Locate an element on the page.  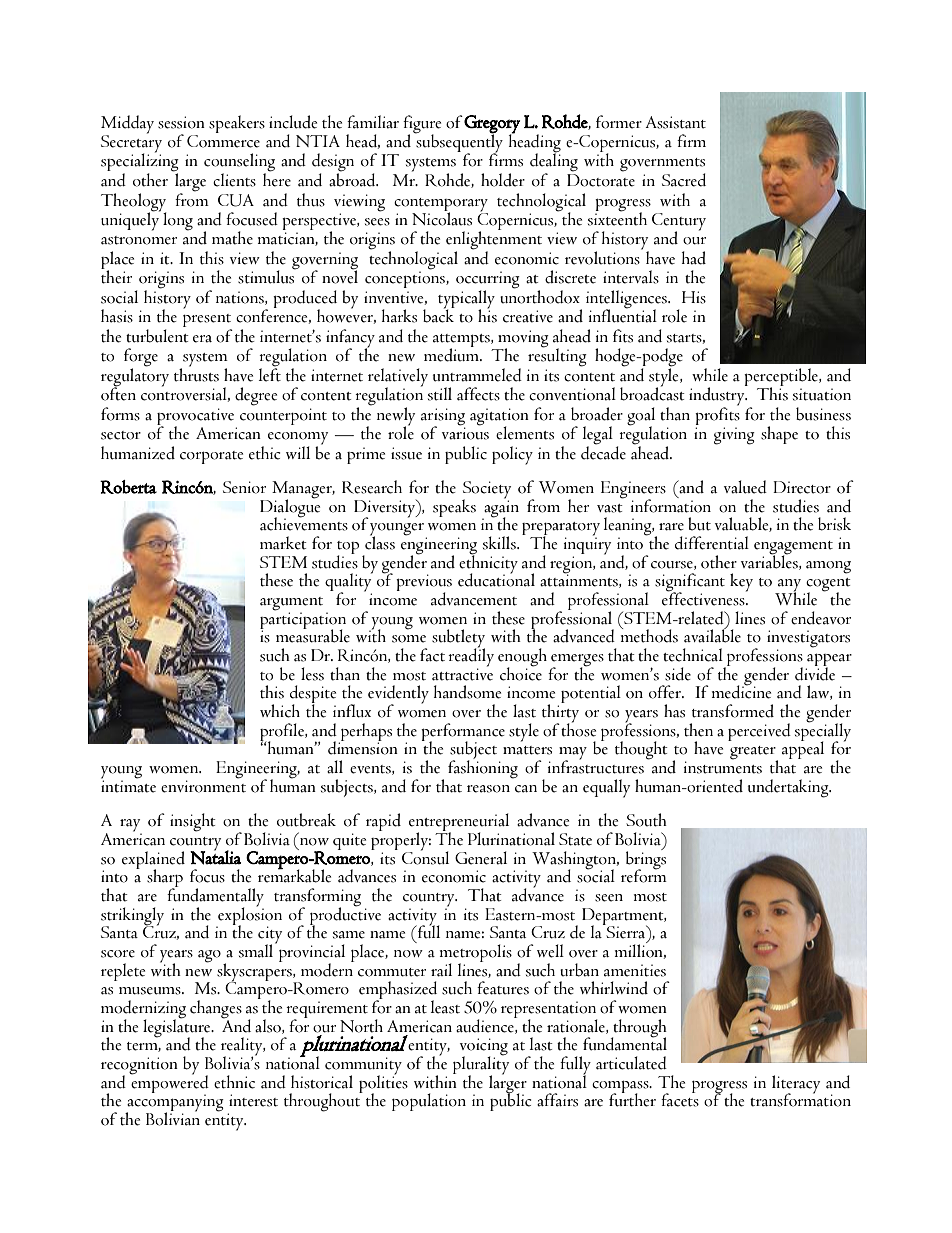
empowered is located at coordinates (169, 1084).
